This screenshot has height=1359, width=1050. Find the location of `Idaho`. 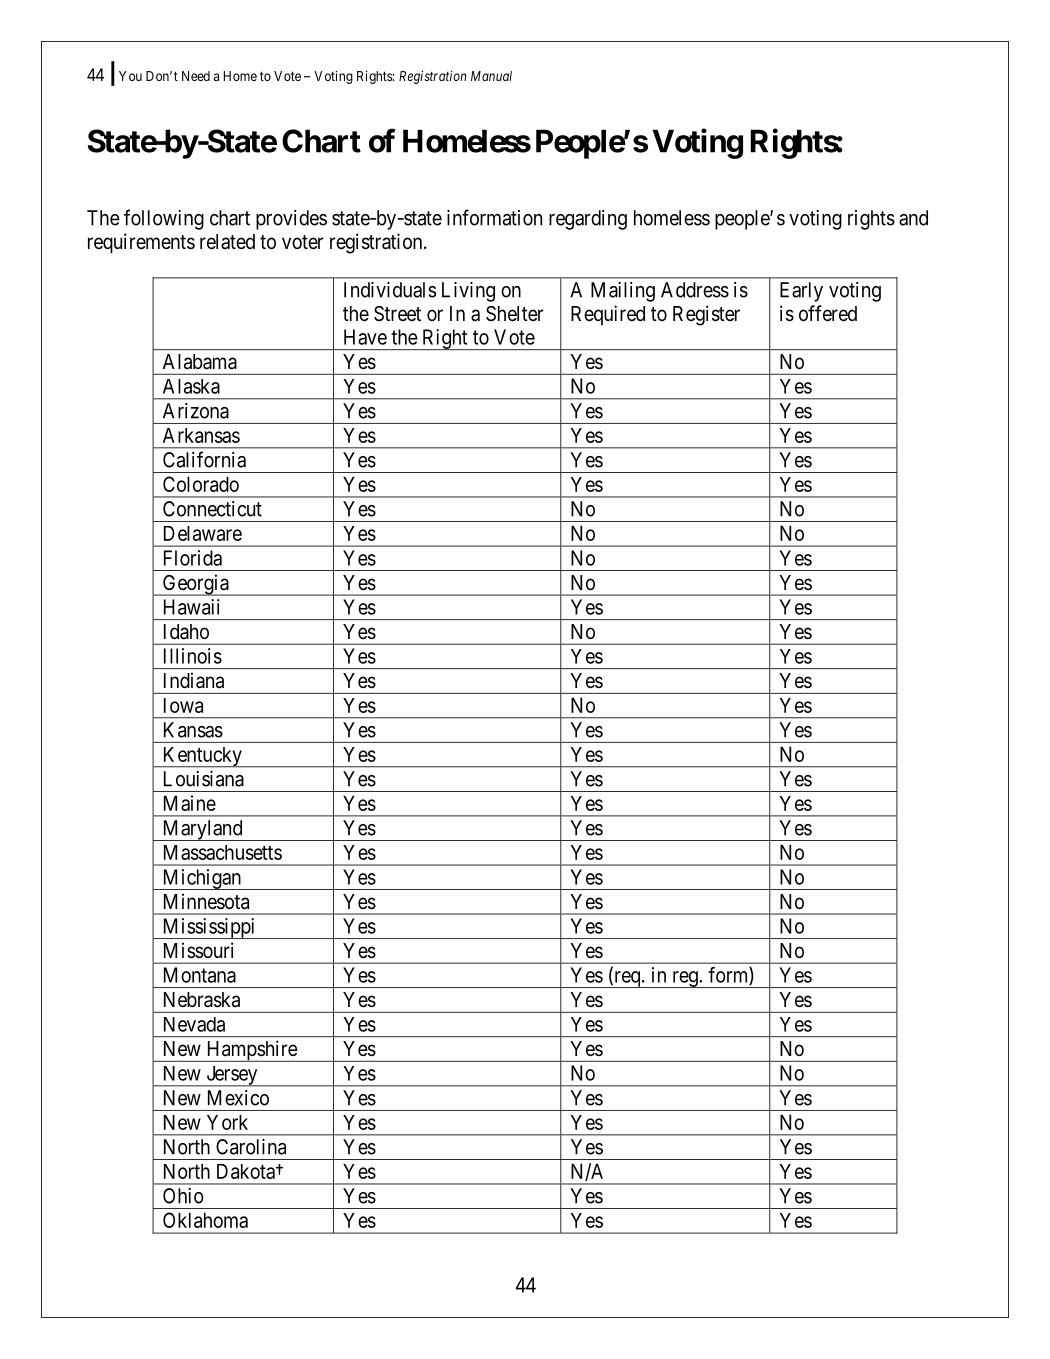

Idaho is located at coordinates (186, 632).
